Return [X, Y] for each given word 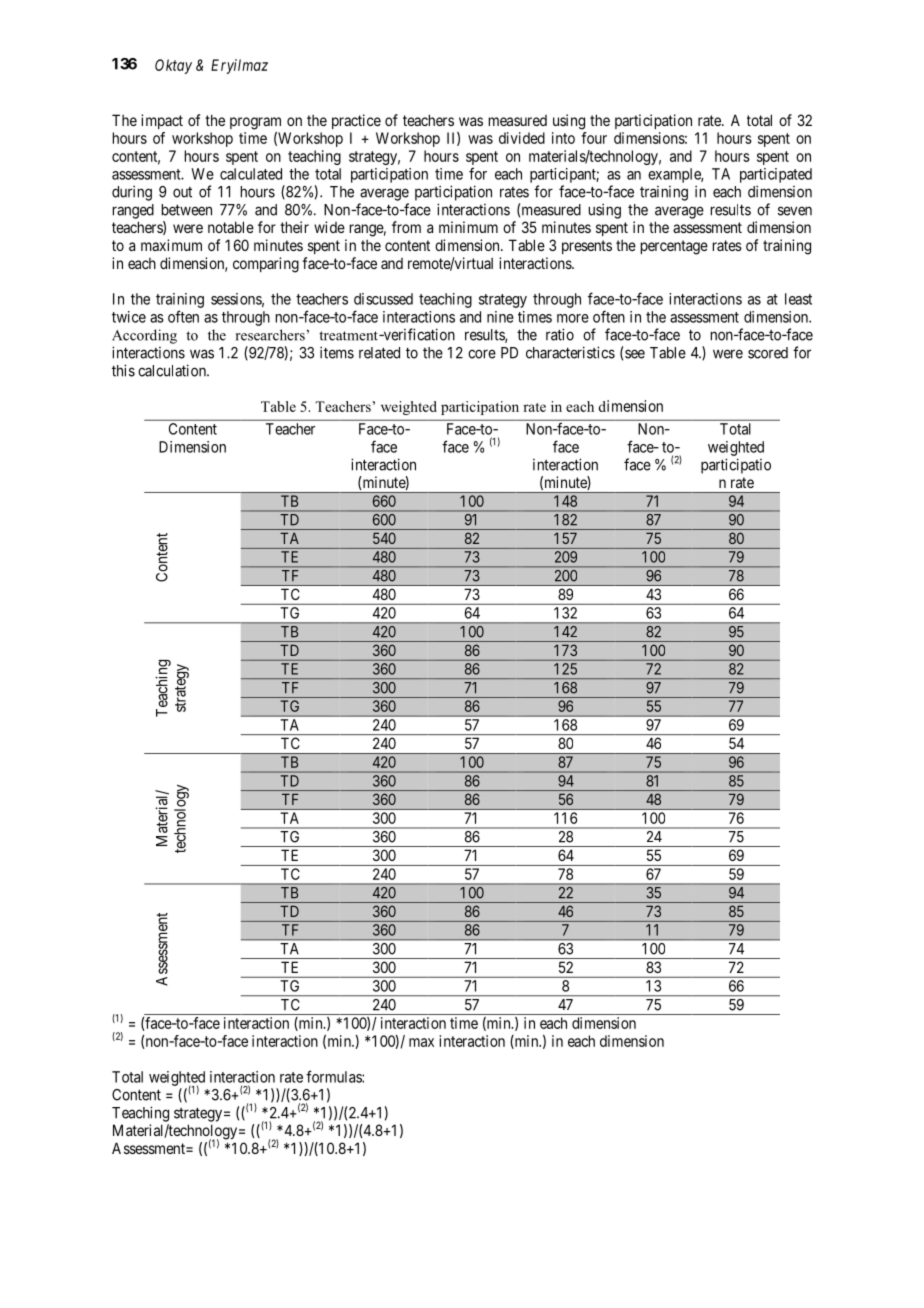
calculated [251, 174]
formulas [334, 1076]
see [635, 354]
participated [776, 175]
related [379, 353]
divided [522, 138]
